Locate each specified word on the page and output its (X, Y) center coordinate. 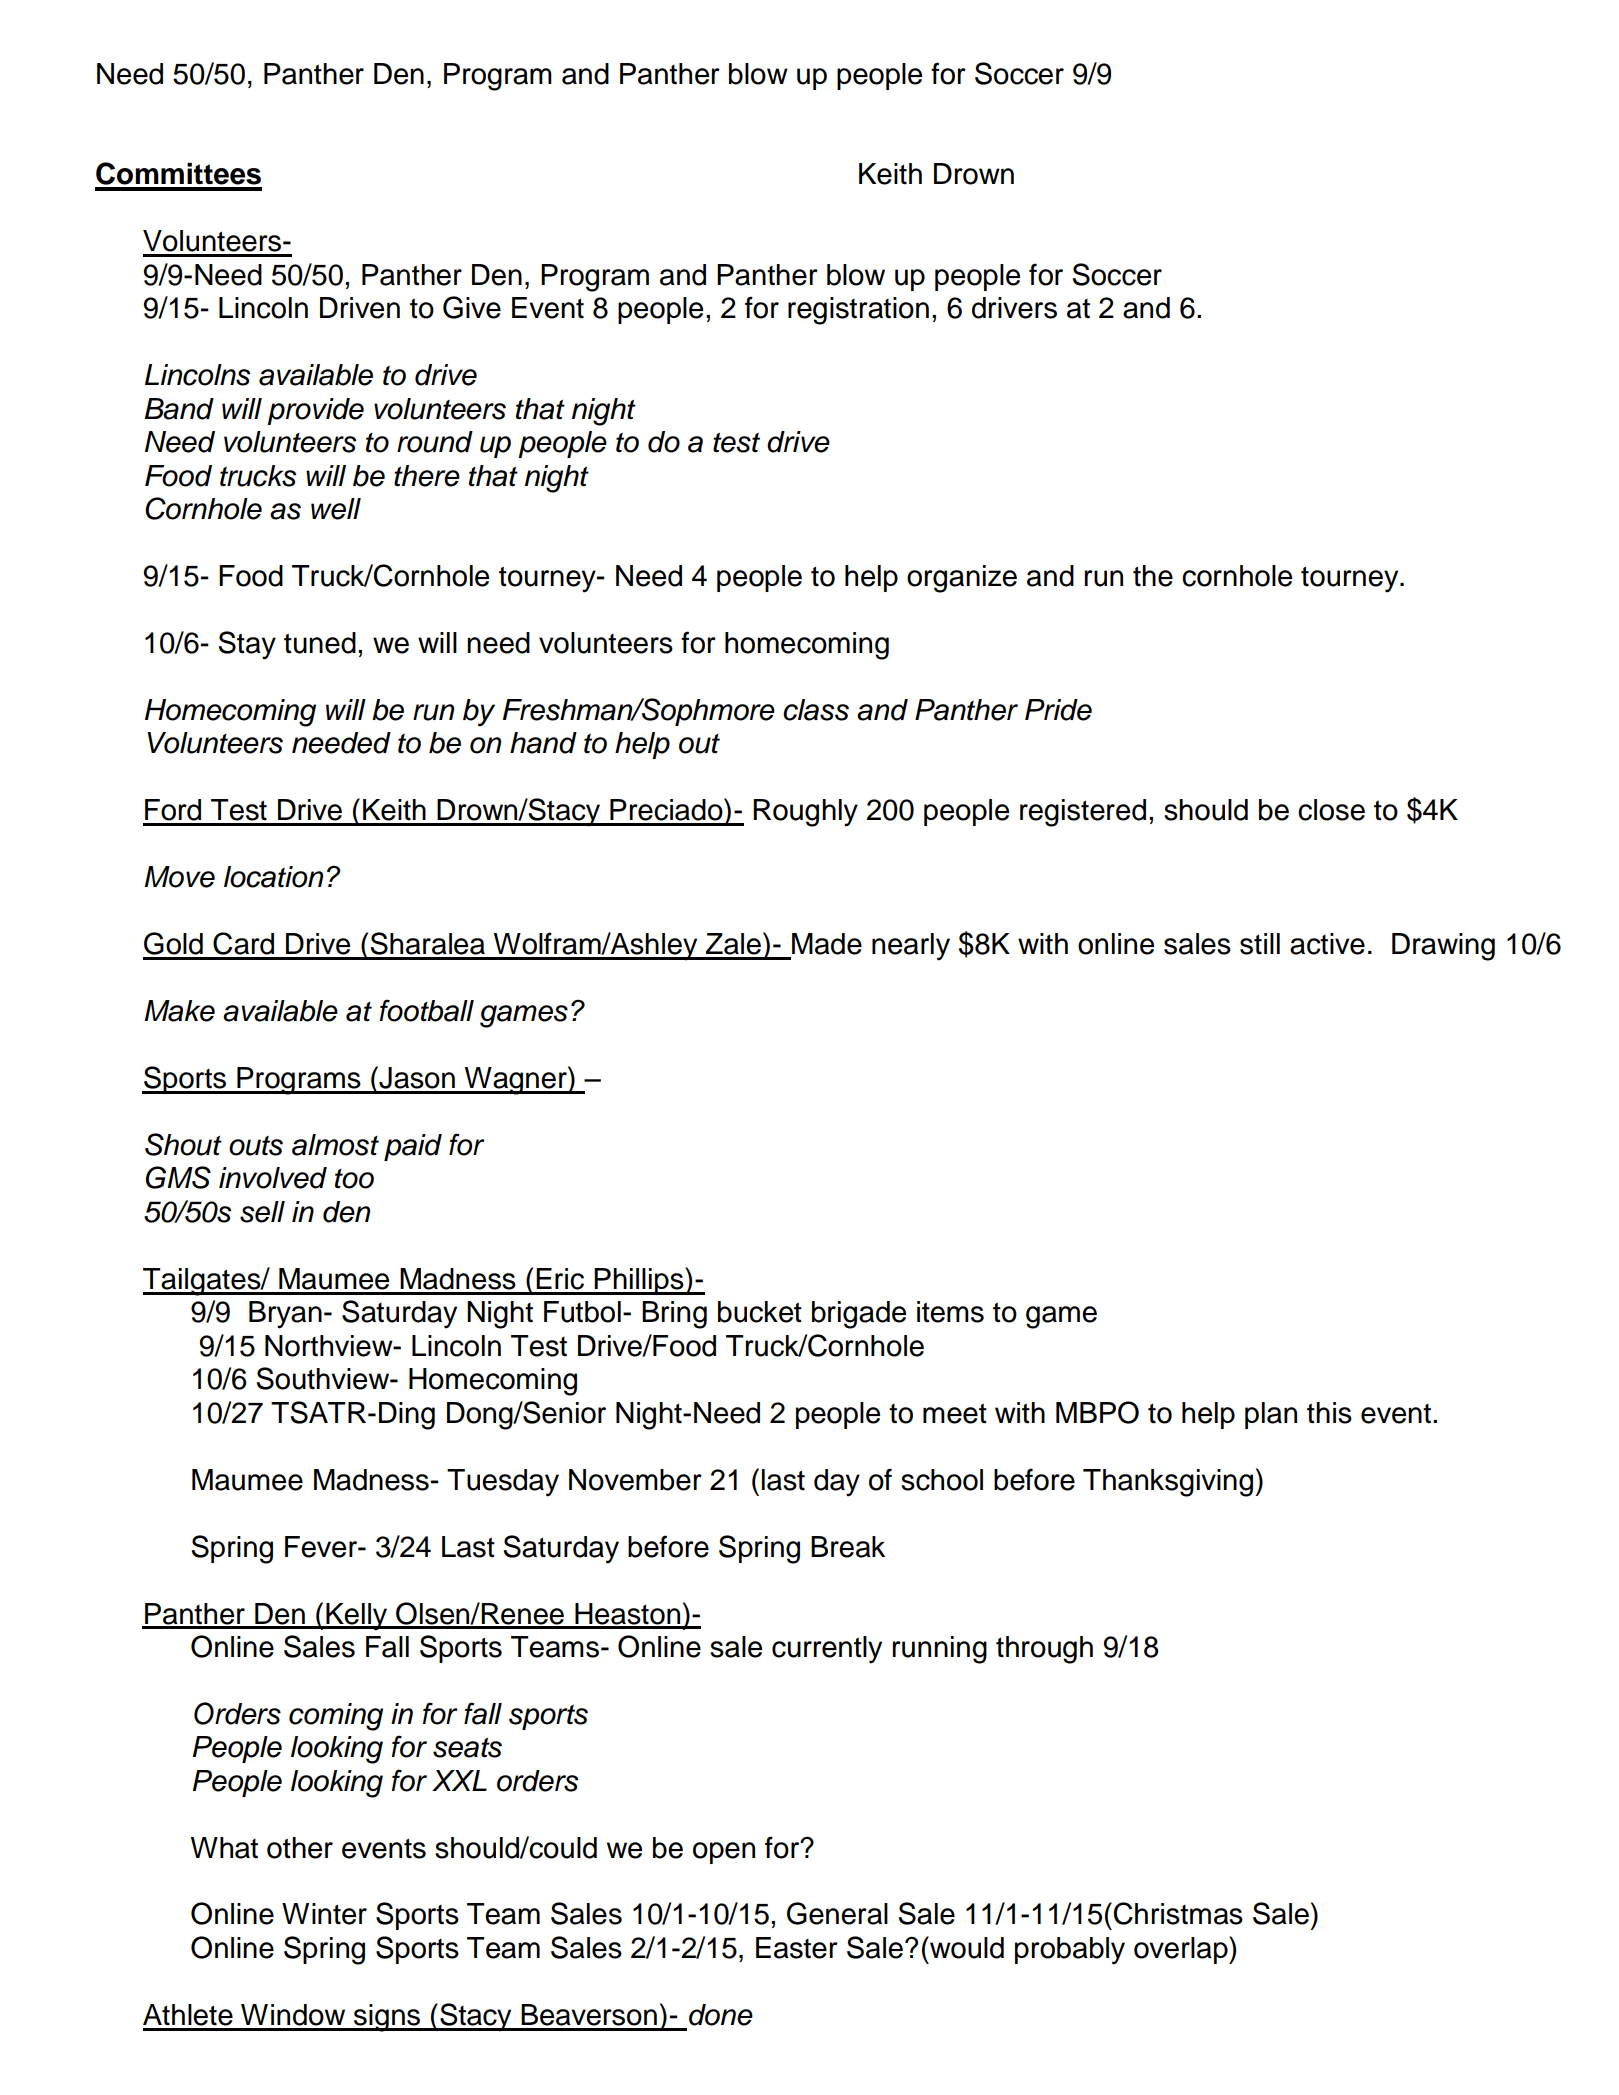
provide (315, 411)
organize (962, 579)
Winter (324, 1914)
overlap (1182, 1950)
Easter (797, 1948)
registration (858, 311)
